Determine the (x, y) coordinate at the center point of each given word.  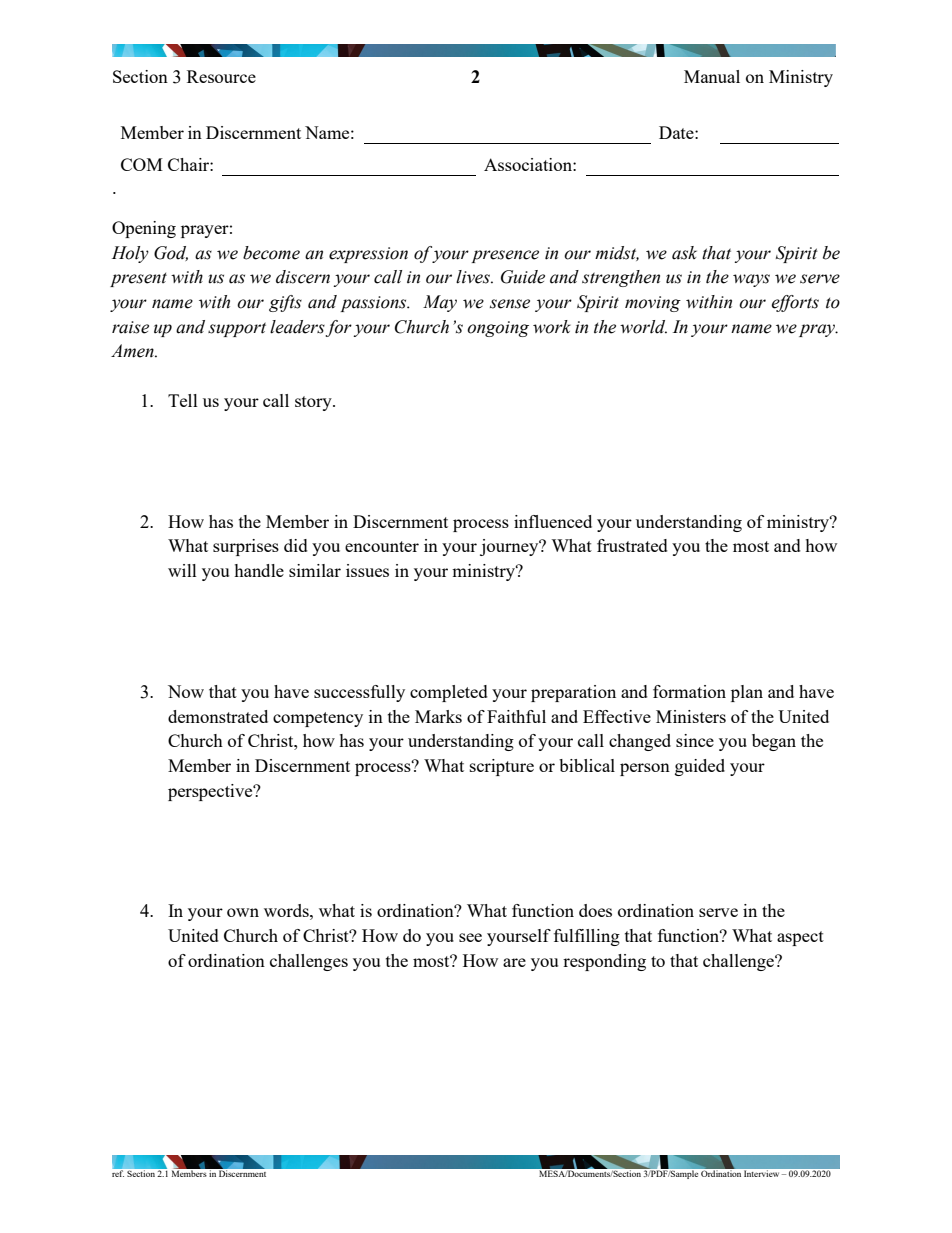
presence (505, 256)
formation (689, 691)
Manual (712, 76)
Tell (183, 400)
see (470, 937)
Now (186, 691)
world (643, 327)
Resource (221, 76)
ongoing (498, 329)
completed (449, 693)
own (243, 912)
